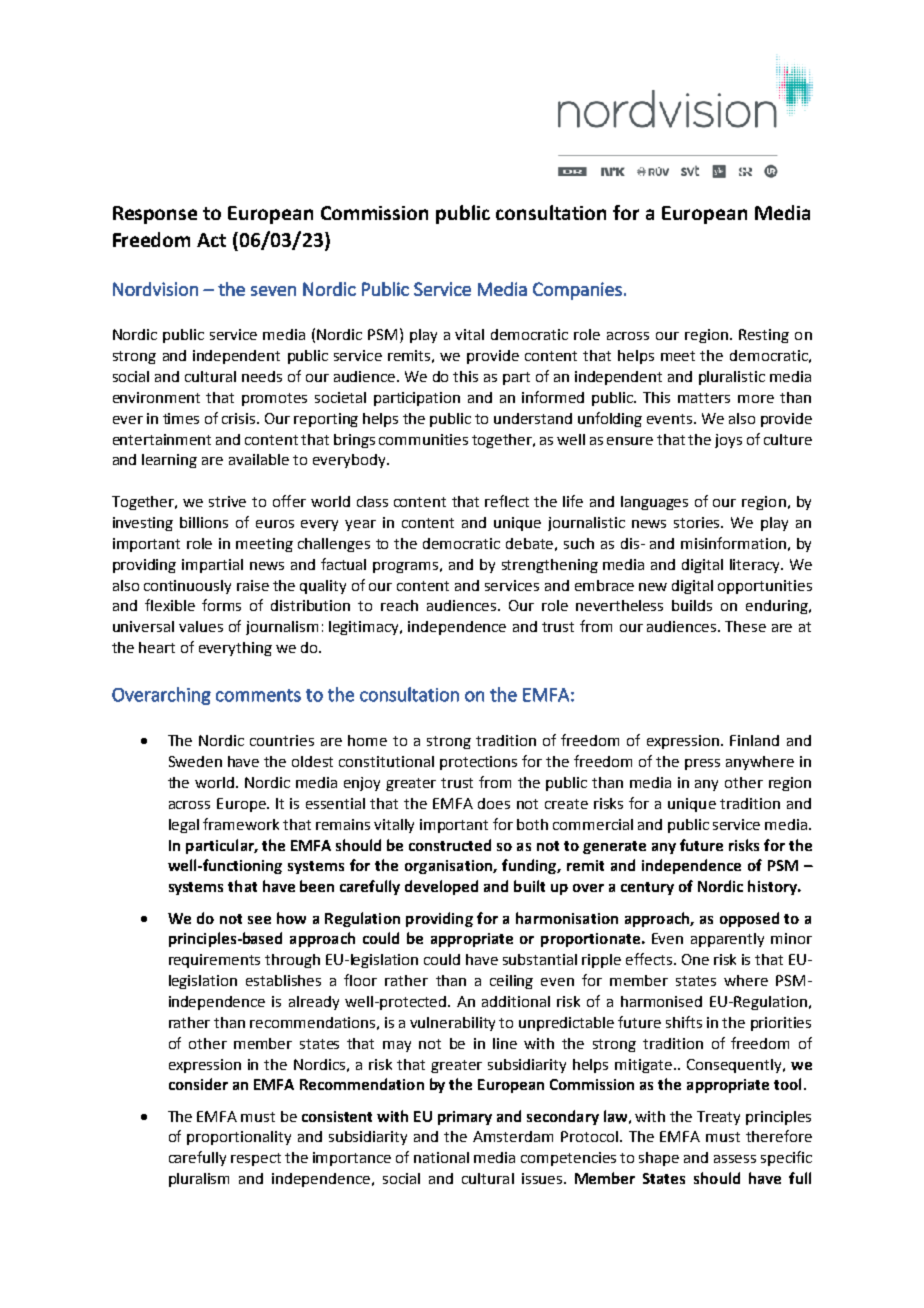 This page has height=1308, width=924. Describe the element at coordinates (441, 1157) in the page. I see `national` at that location.
